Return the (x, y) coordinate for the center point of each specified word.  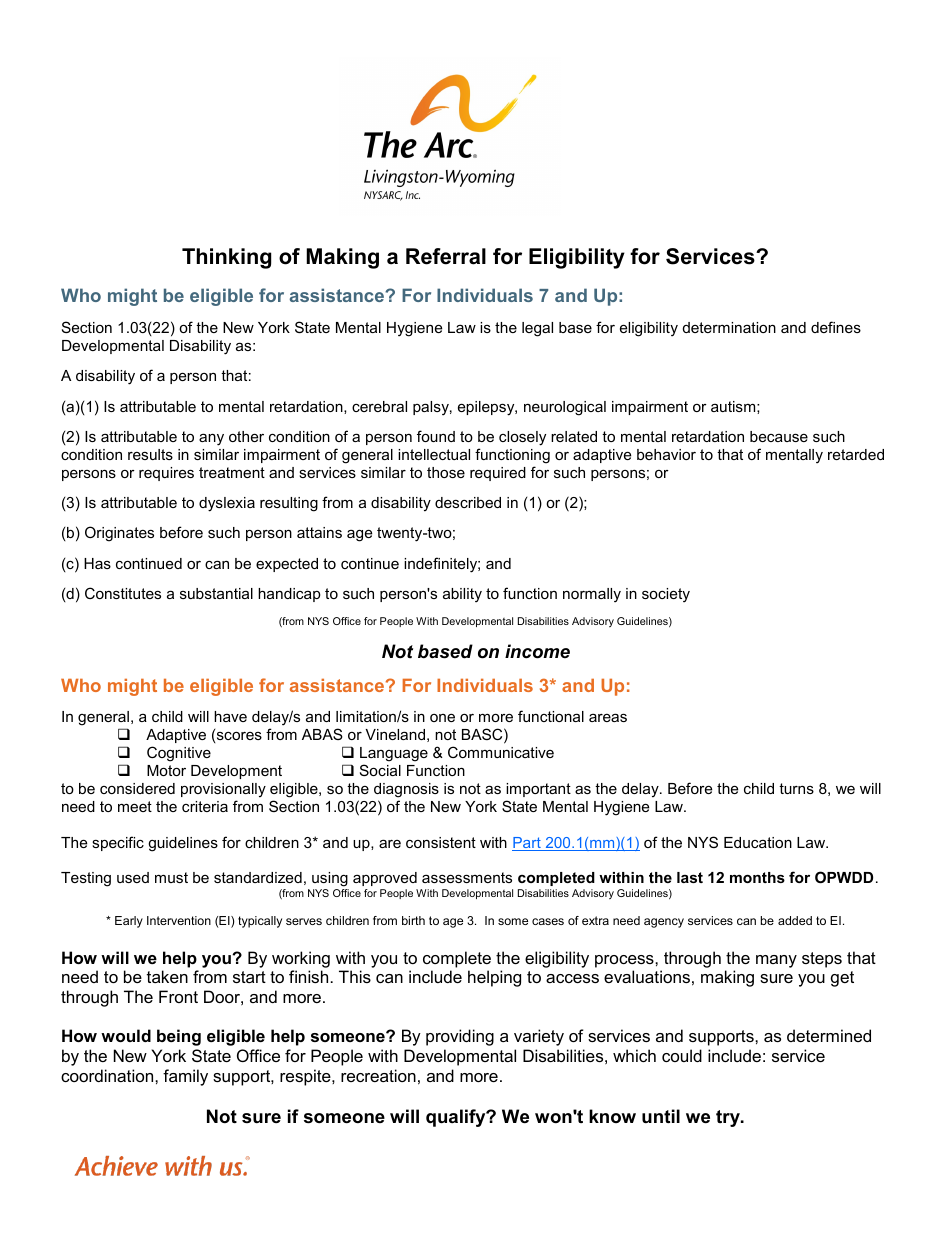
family (185, 1077)
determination (729, 327)
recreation (378, 1075)
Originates (119, 534)
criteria (205, 806)
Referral (446, 256)
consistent (441, 842)
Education (758, 842)
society (666, 595)
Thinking (226, 258)
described (468, 502)
